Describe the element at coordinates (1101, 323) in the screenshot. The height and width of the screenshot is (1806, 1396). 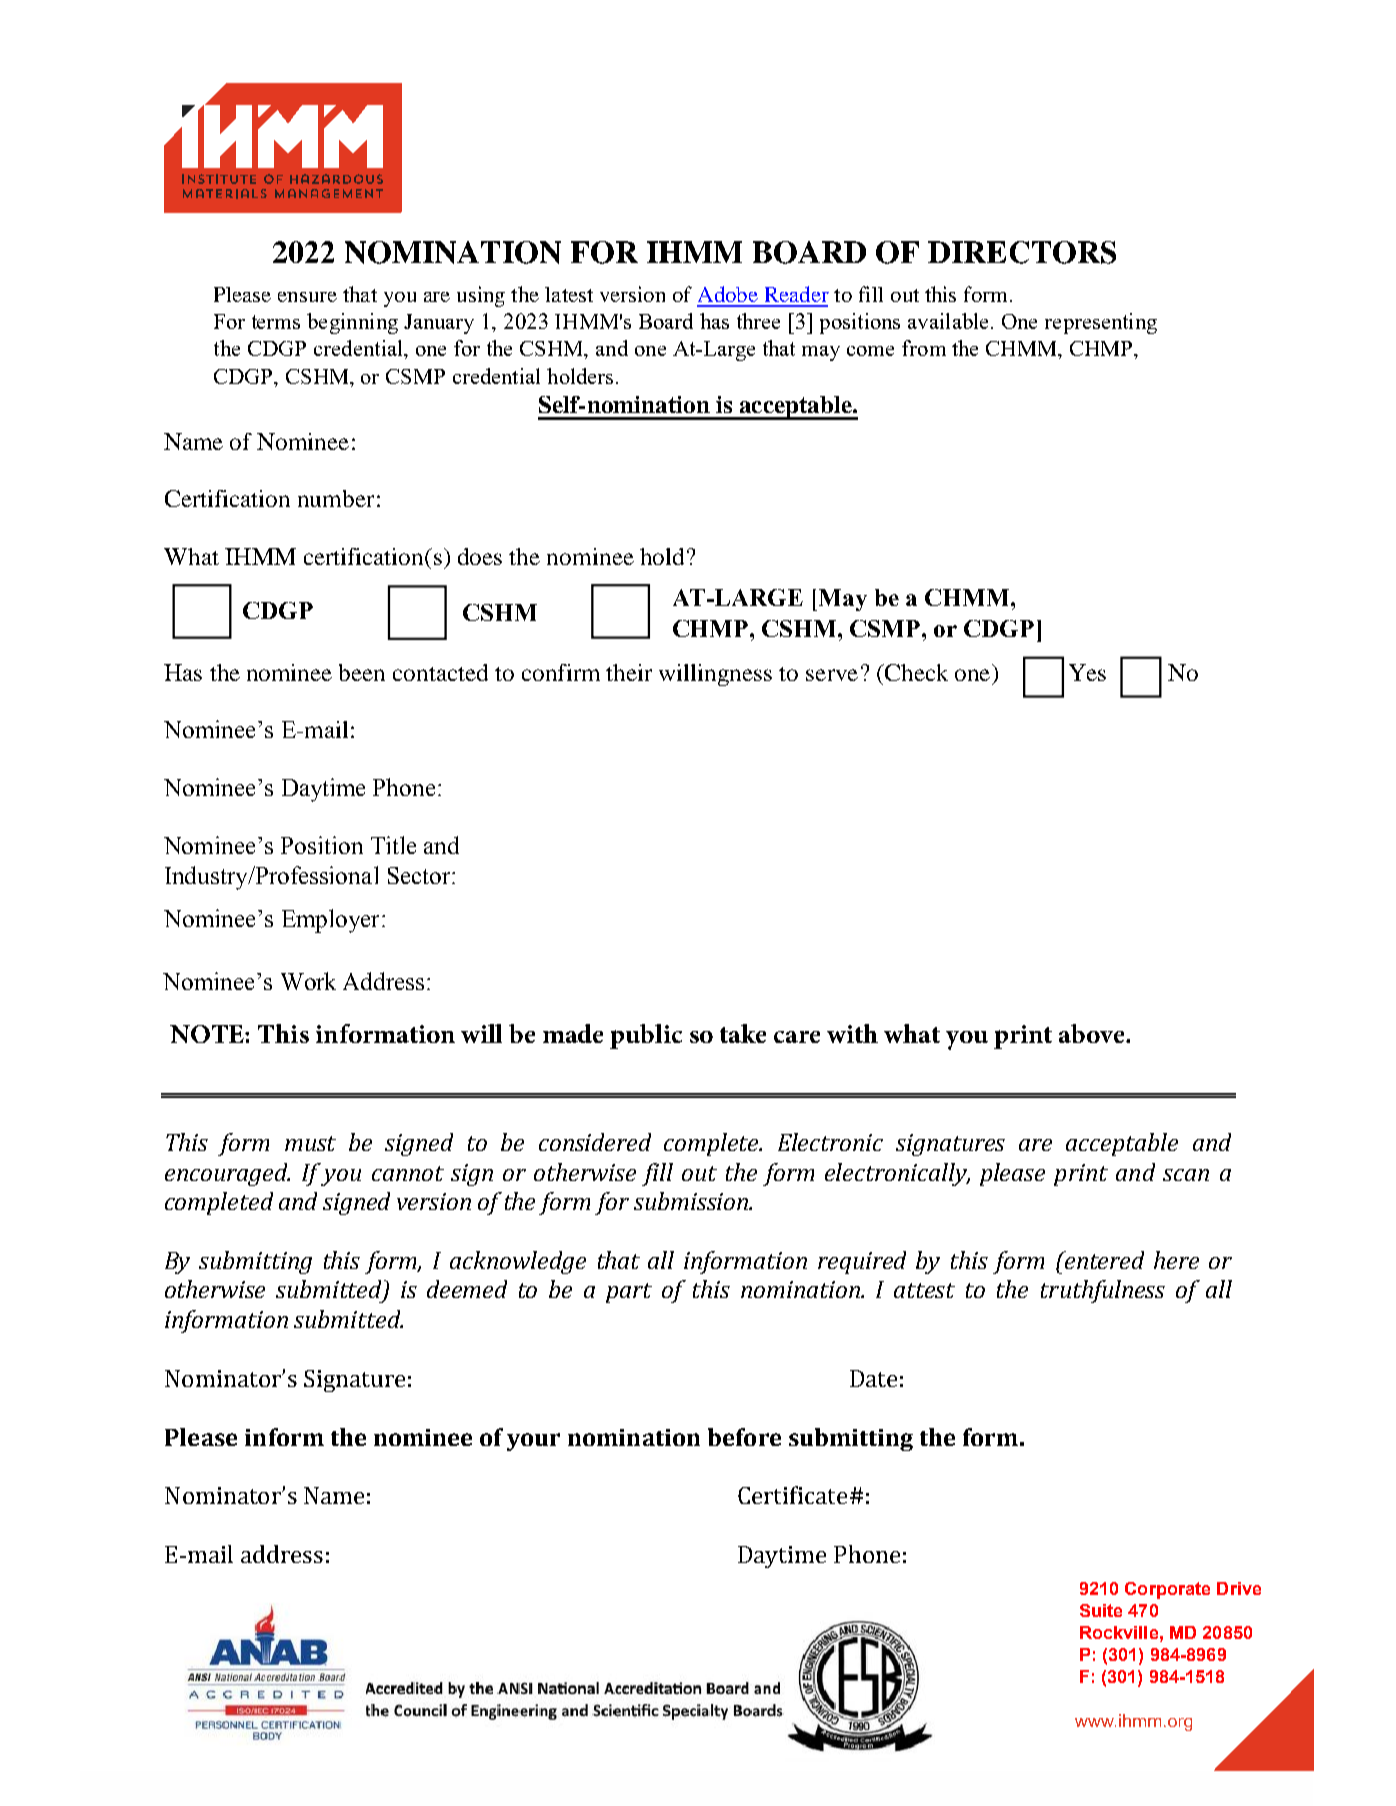
I see `representing` at that location.
